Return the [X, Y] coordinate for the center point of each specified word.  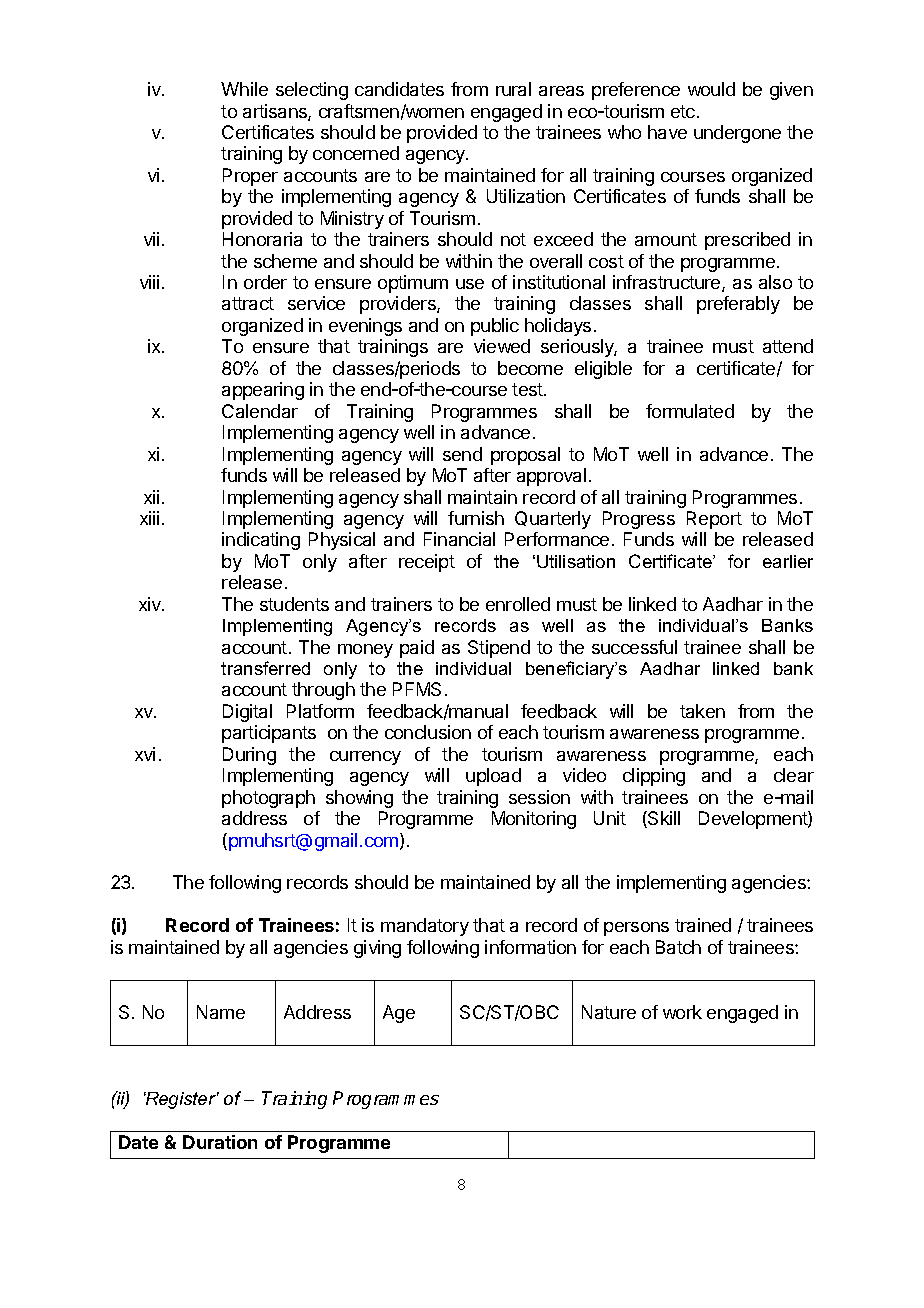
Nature [609, 1012]
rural [513, 89]
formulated [690, 411]
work [682, 1012]
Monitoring [534, 820]
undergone [737, 134]
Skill [663, 819]
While [244, 89]
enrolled [518, 604]
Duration [220, 1142]
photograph [268, 799]
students [294, 604]
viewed [502, 346]
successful [634, 647]
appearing [263, 391]
